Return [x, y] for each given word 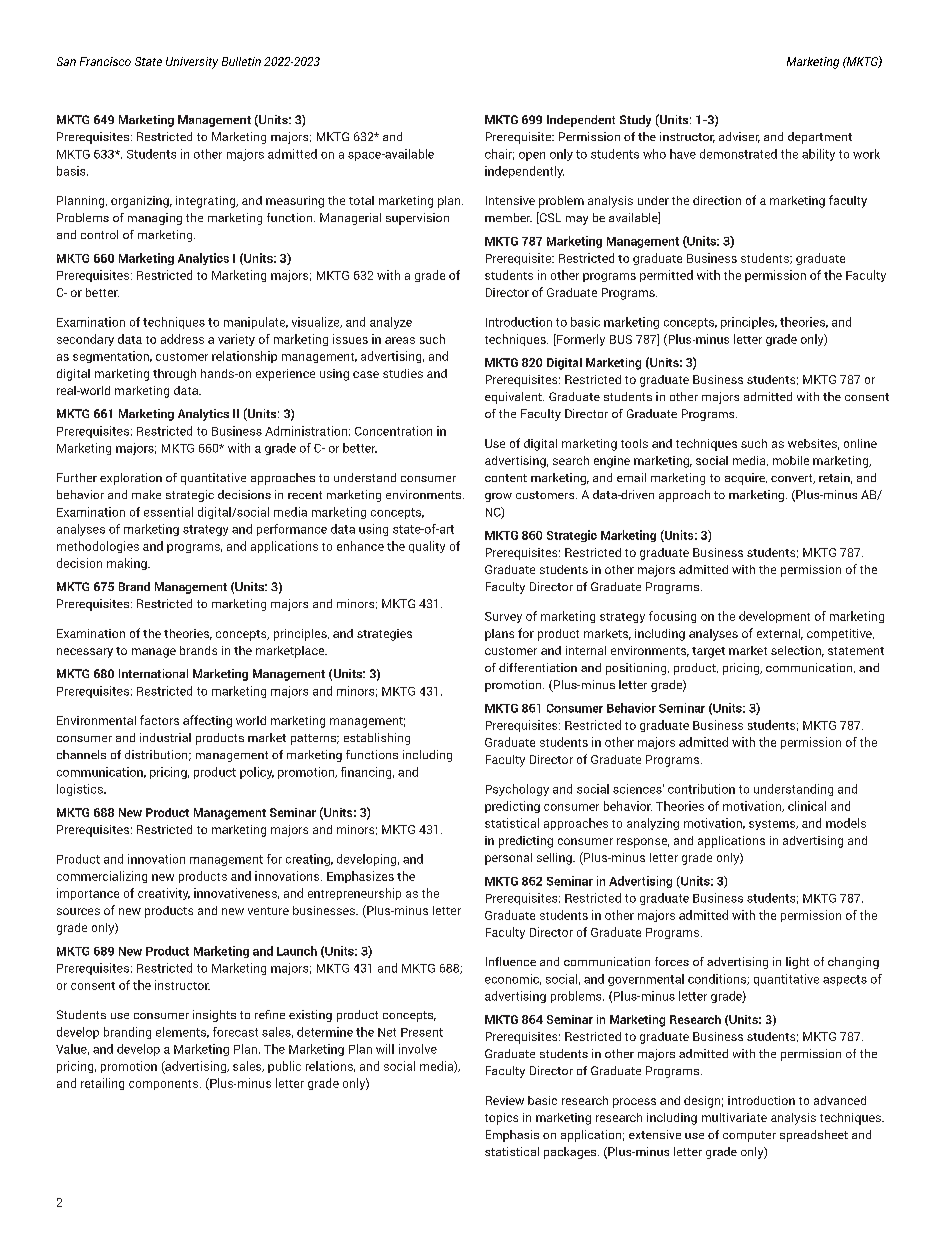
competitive [840, 635]
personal [508, 859]
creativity [164, 894]
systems [773, 825]
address [182, 339]
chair [499, 154]
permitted [666, 276]
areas [400, 340]
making [128, 564]
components [165, 1085]
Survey [503, 617]
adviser [739, 137]
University [192, 63]
